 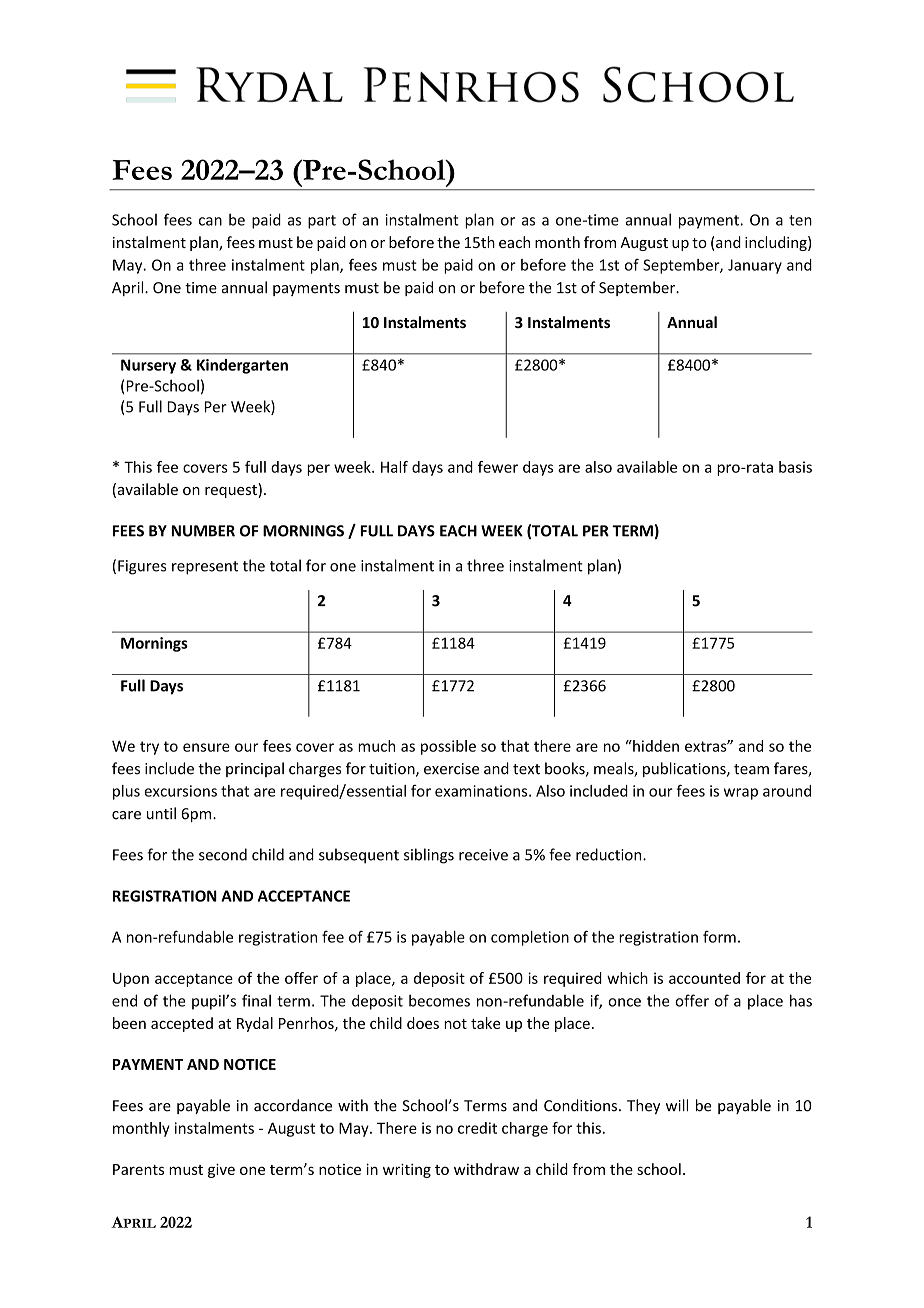 I want to click on ensure, so click(x=206, y=747).
